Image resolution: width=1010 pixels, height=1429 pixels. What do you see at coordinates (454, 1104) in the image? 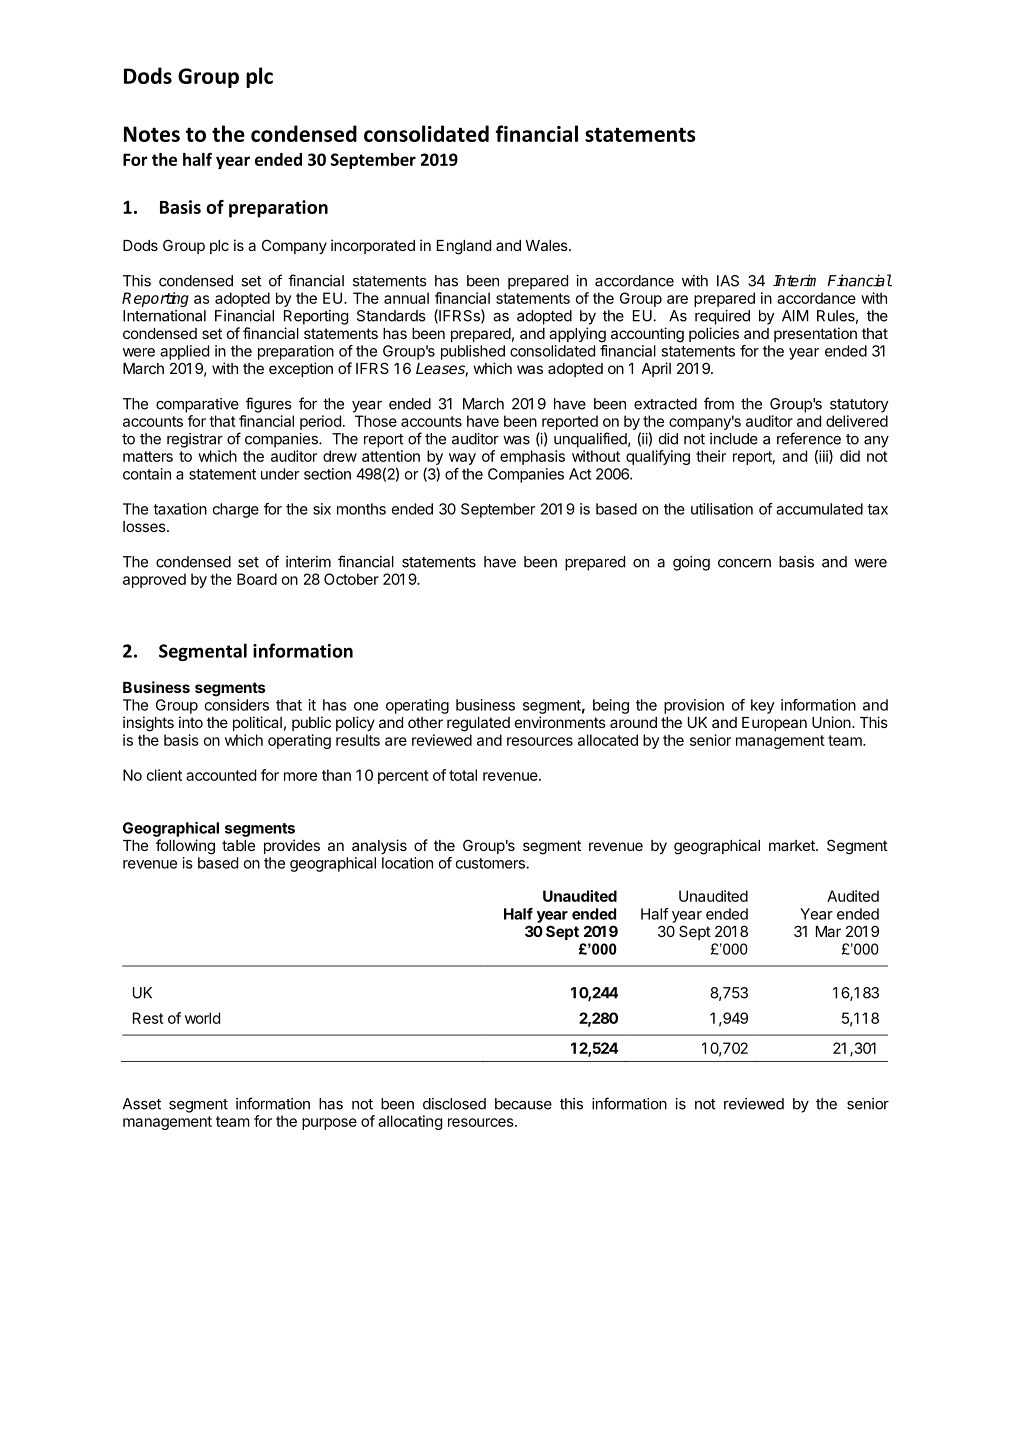
I see `disclosed` at bounding box center [454, 1104].
